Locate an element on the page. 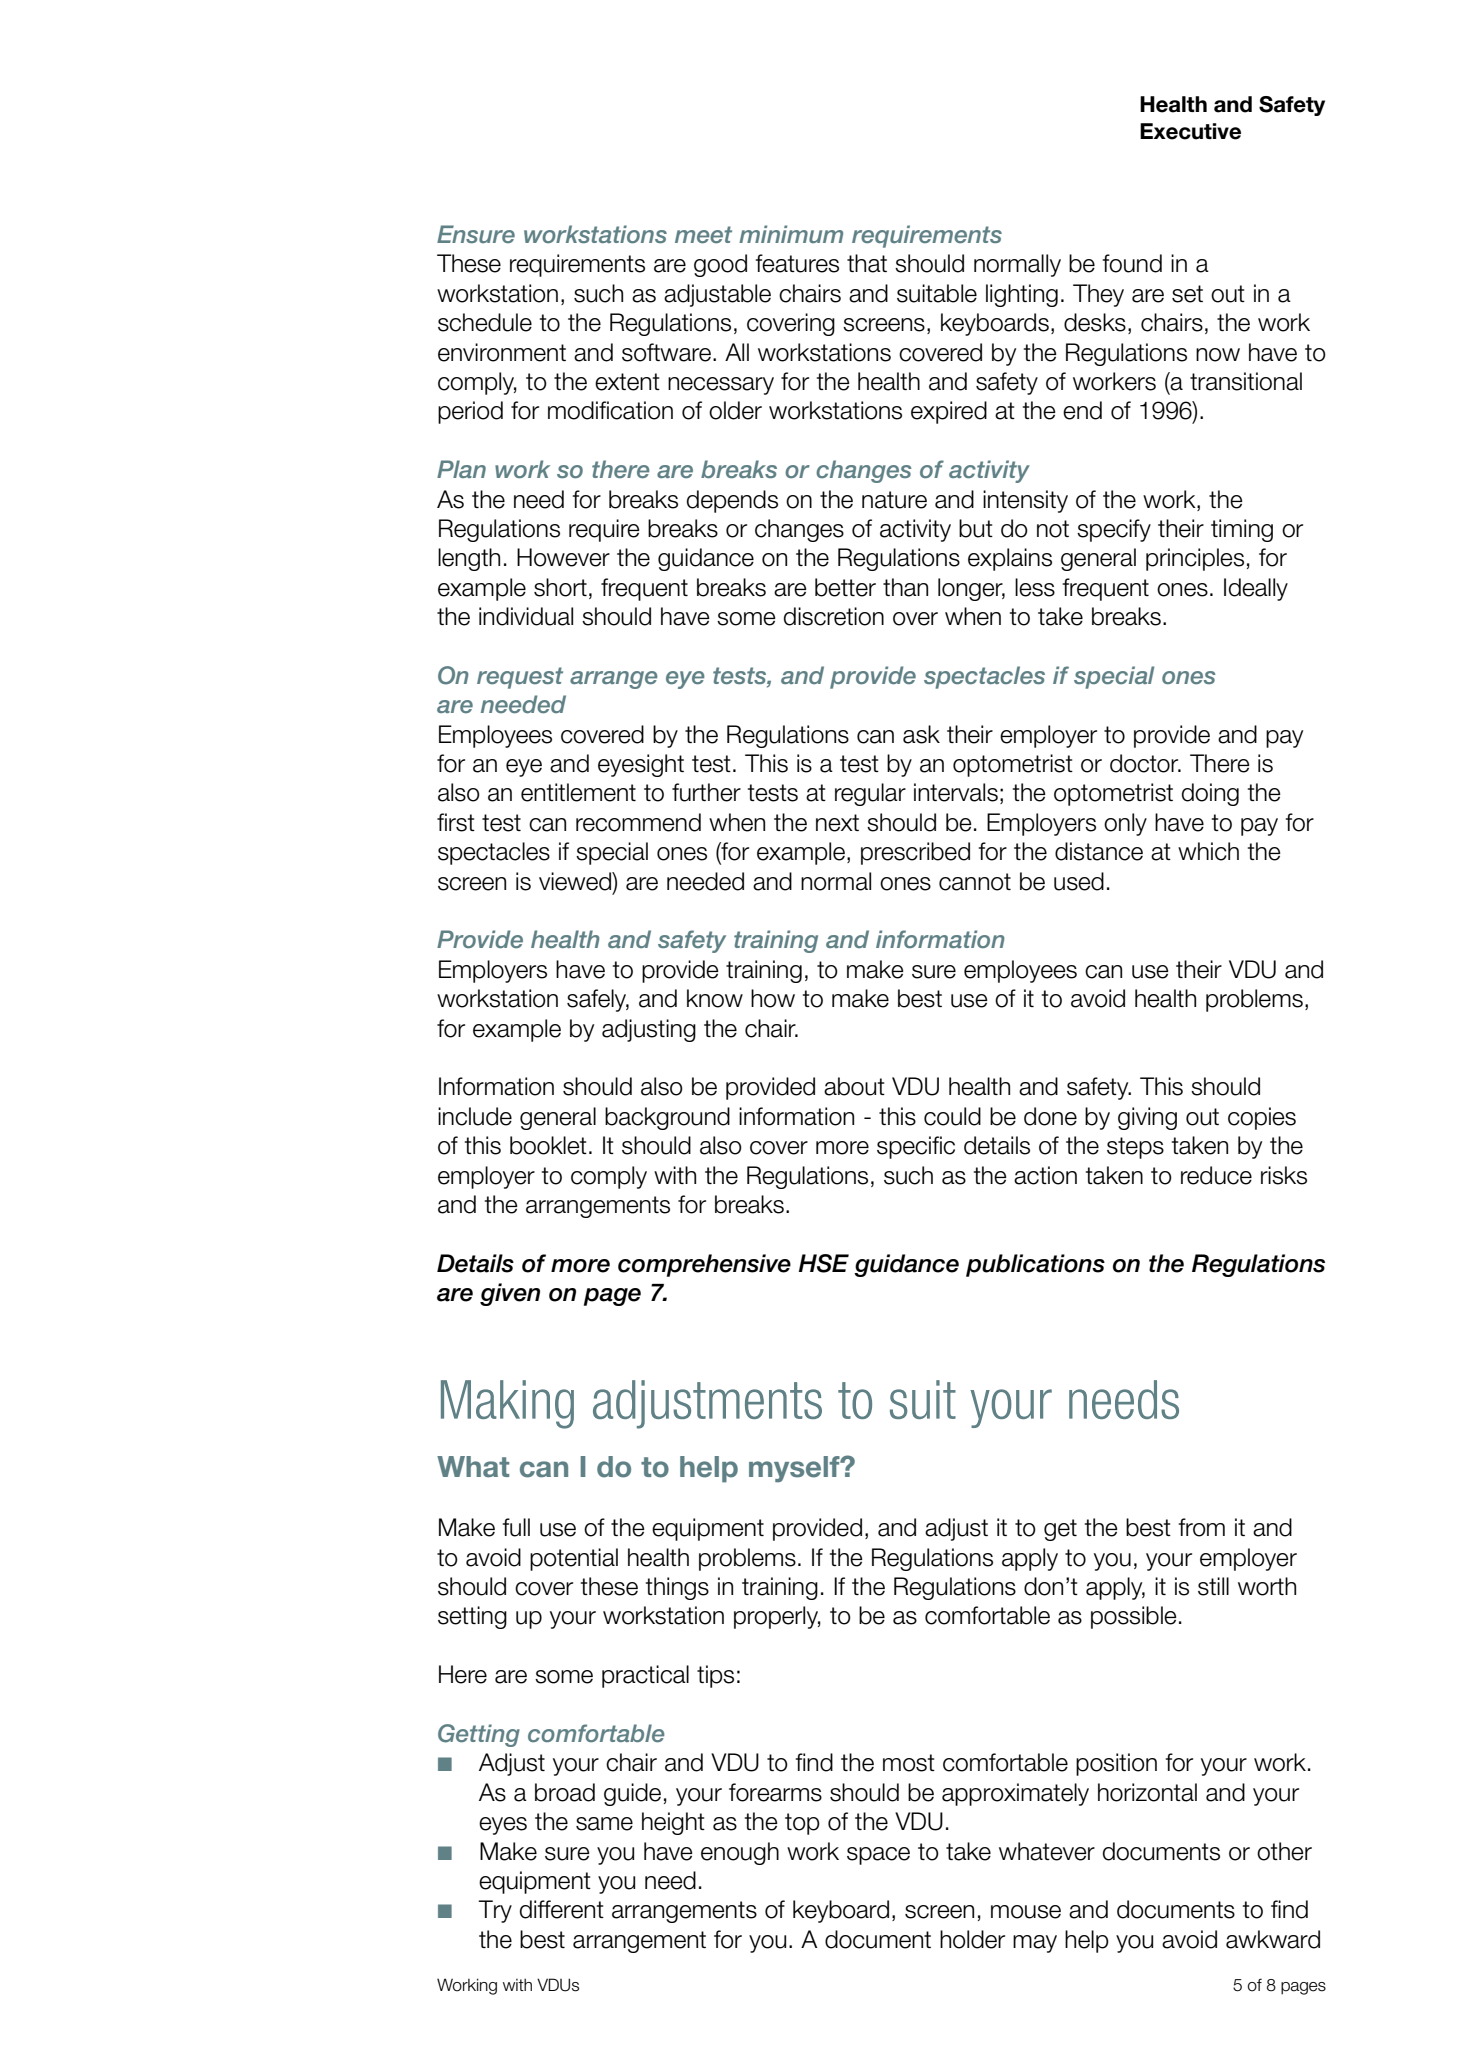 Image resolution: width=1458 pixels, height=2062 pixels. principles is located at coordinates (1195, 559).
